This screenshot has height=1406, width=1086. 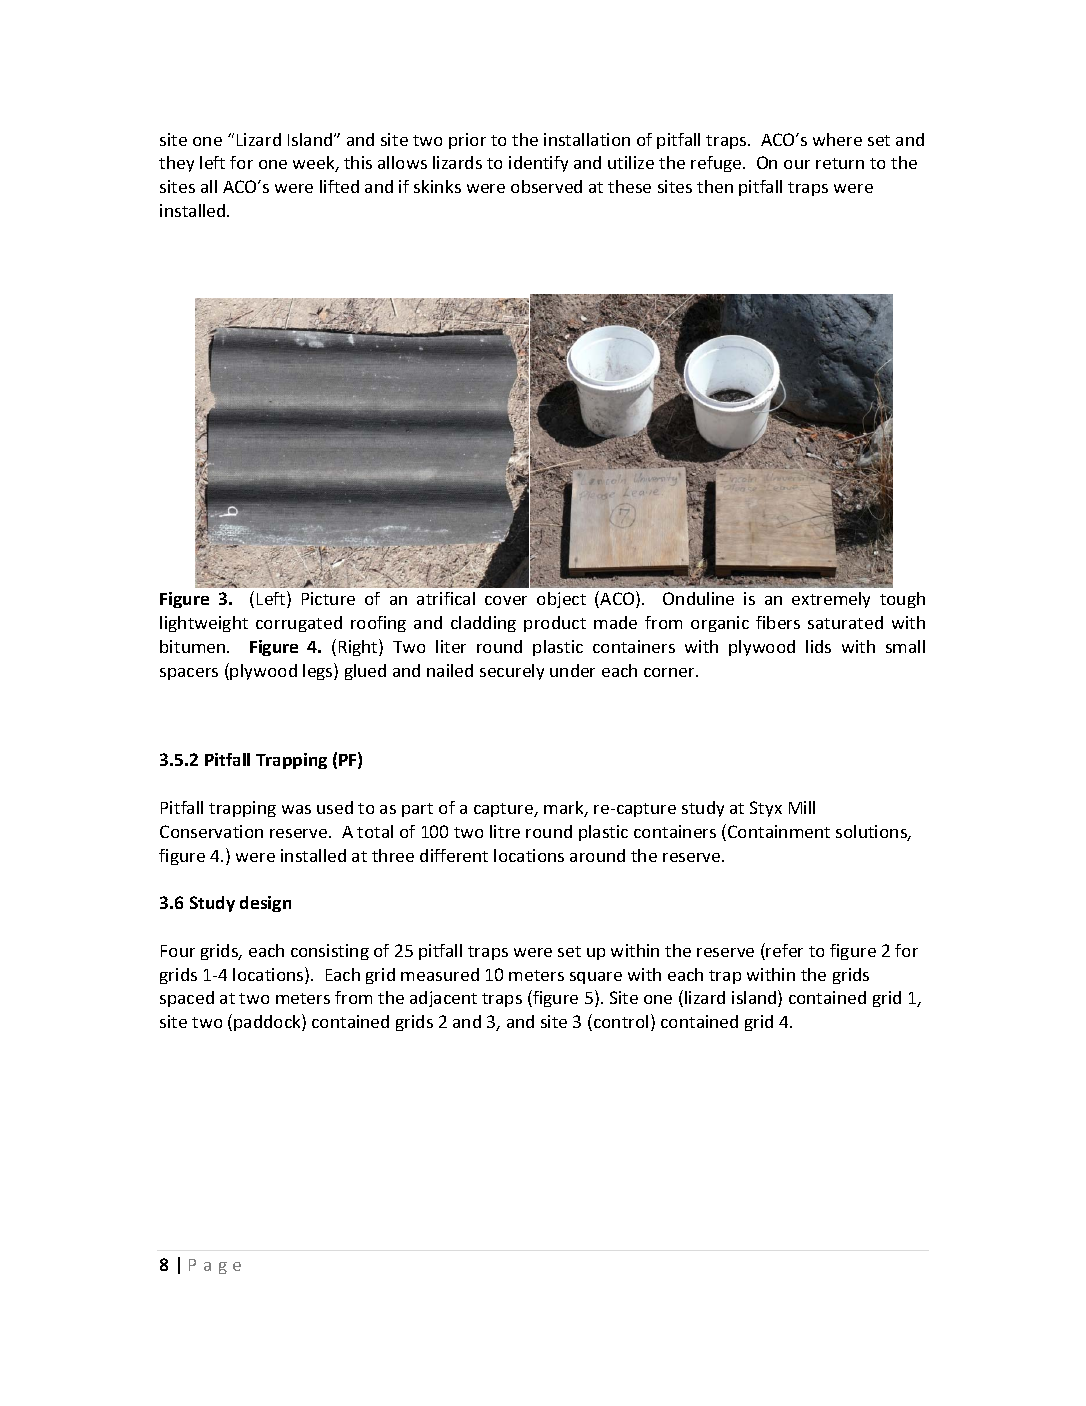 I want to click on return, so click(x=840, y=163).
